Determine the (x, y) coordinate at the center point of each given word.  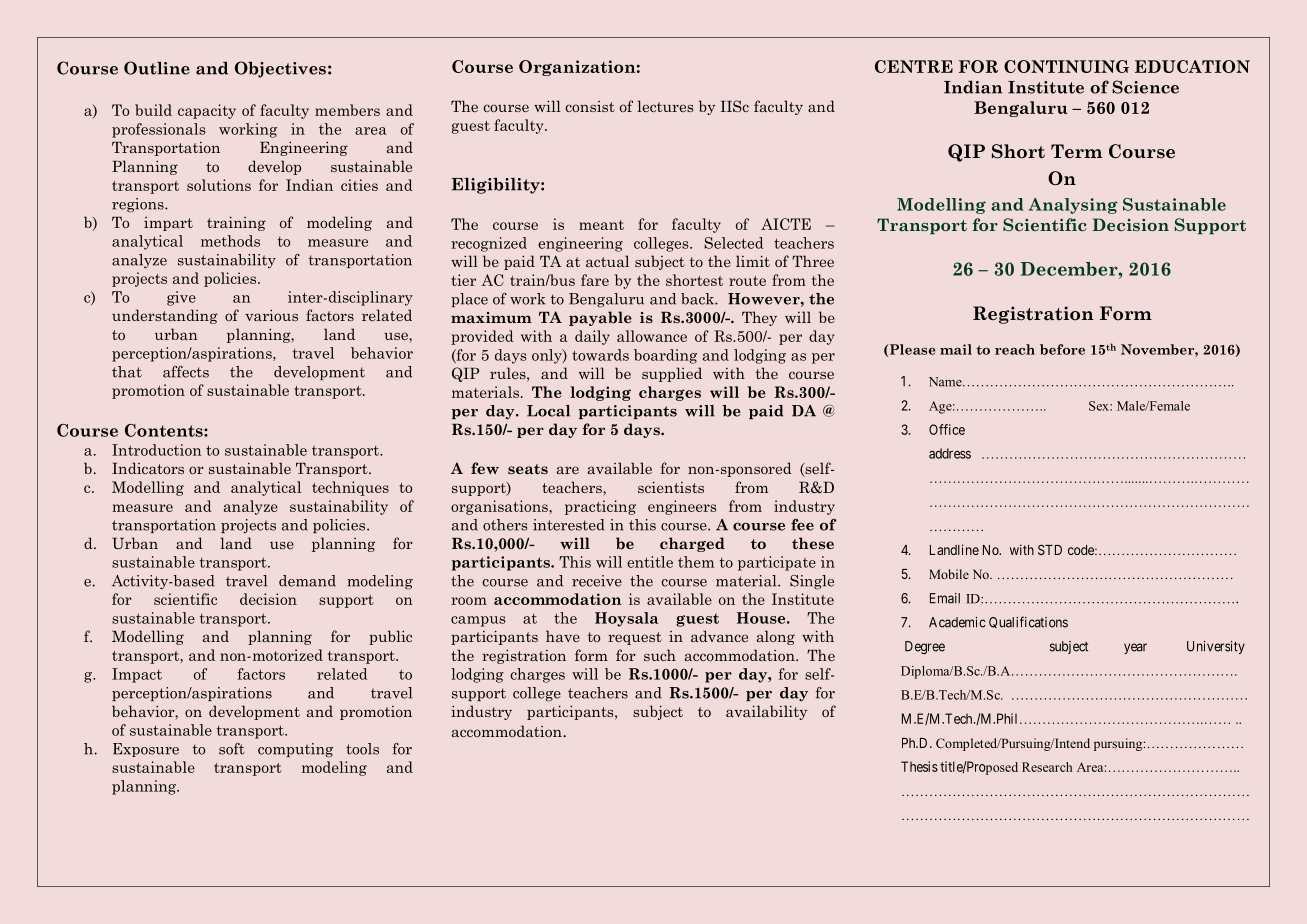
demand (307, 581)
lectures (665, 106)
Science (1145, 87)
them (696, 562)
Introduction (156, 450)
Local (548, 411)
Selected (733, 243)
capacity (207, 111)
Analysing (1073, 206)
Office (947, 429)
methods (230, 241)
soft (232, 749)
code (1082, 550)
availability (766, 712)
